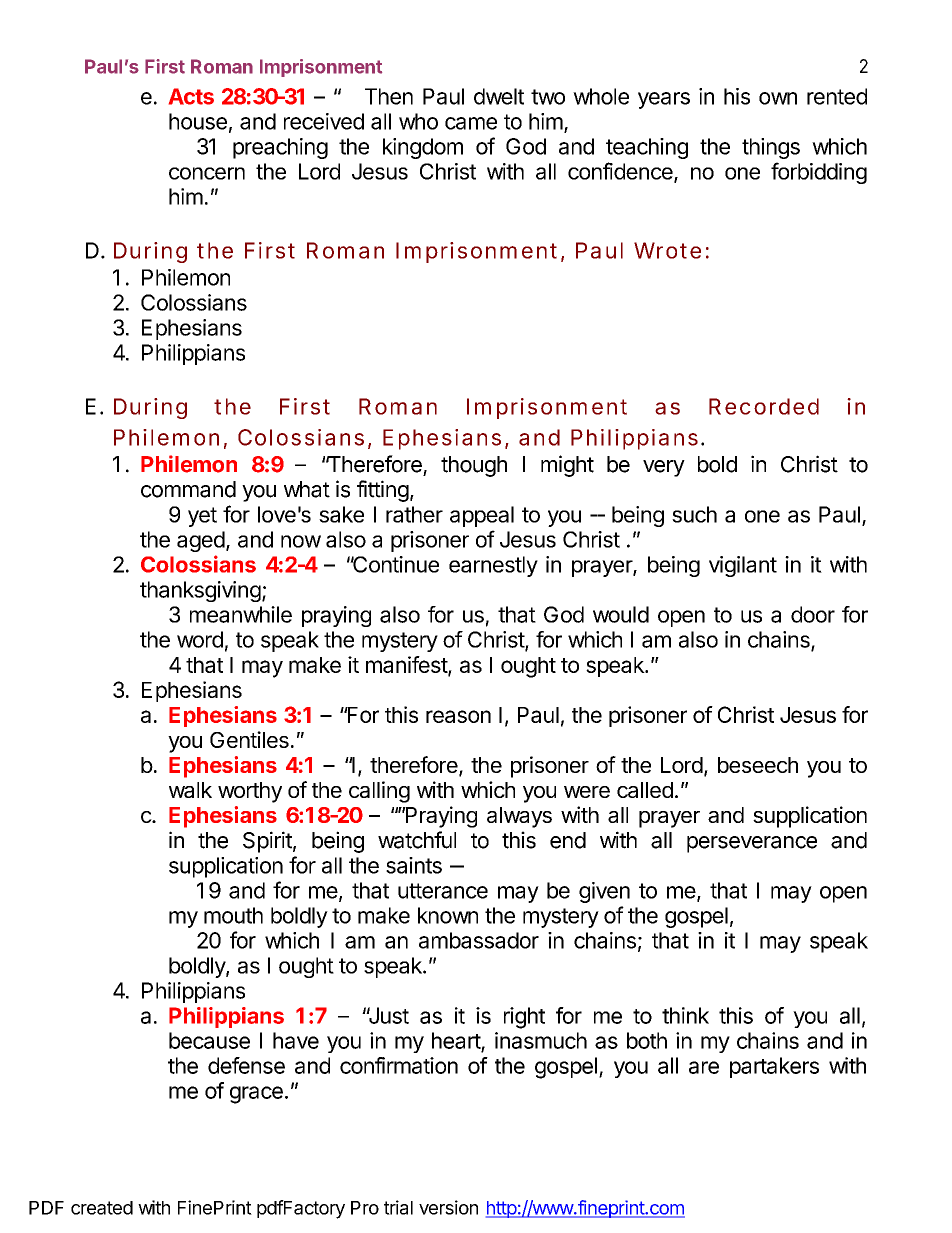  What do you see at coordinates (198, 121) in the screenshot?
I see `house` at bounding box center [198, 121].
